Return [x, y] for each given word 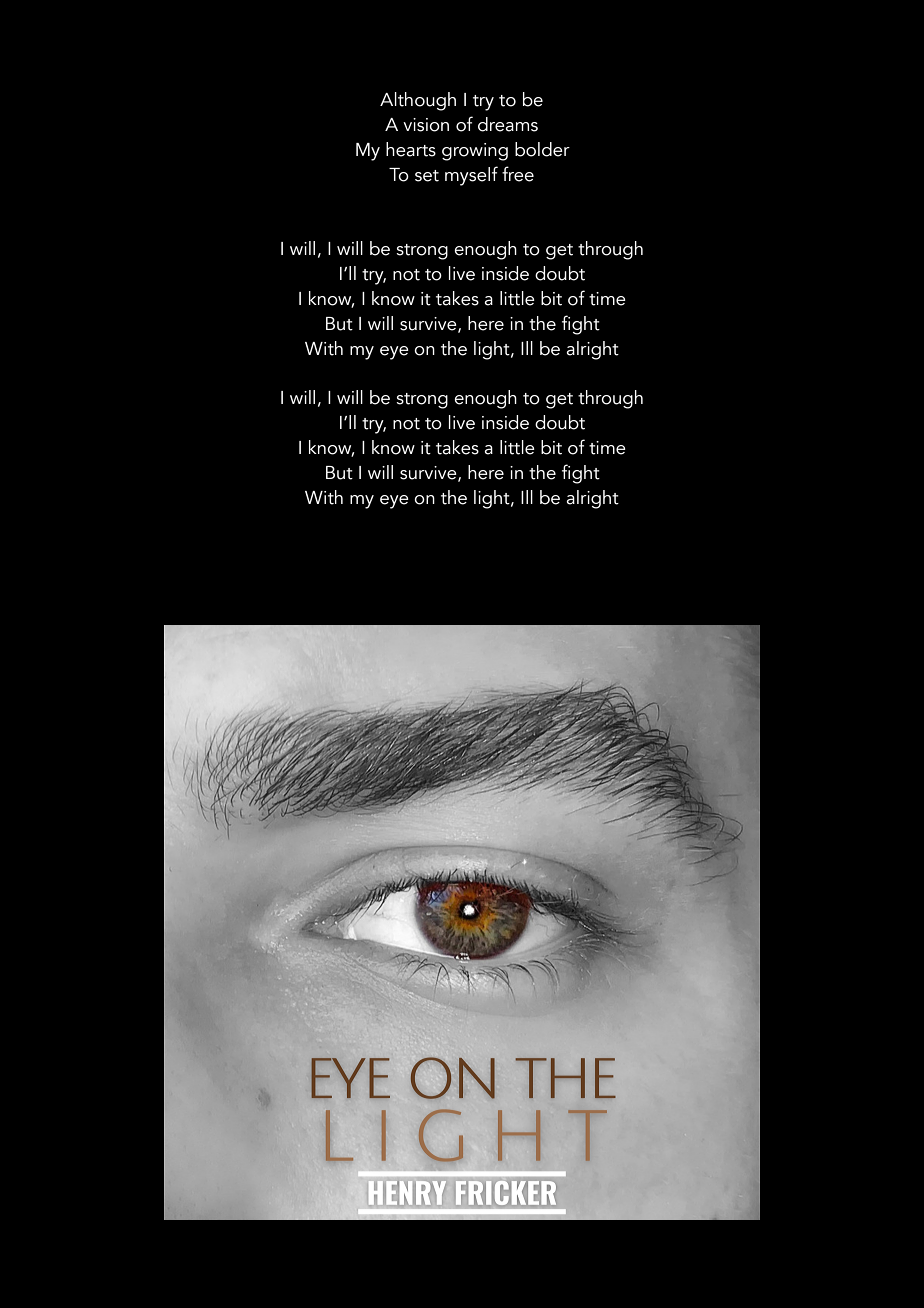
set [427, 176]
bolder [542, 149]
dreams [508, 124]
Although [418, 101]
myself [471, 176]
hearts [411, 149]
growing [475, 152]
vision [426, 125]
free [518, 174]
